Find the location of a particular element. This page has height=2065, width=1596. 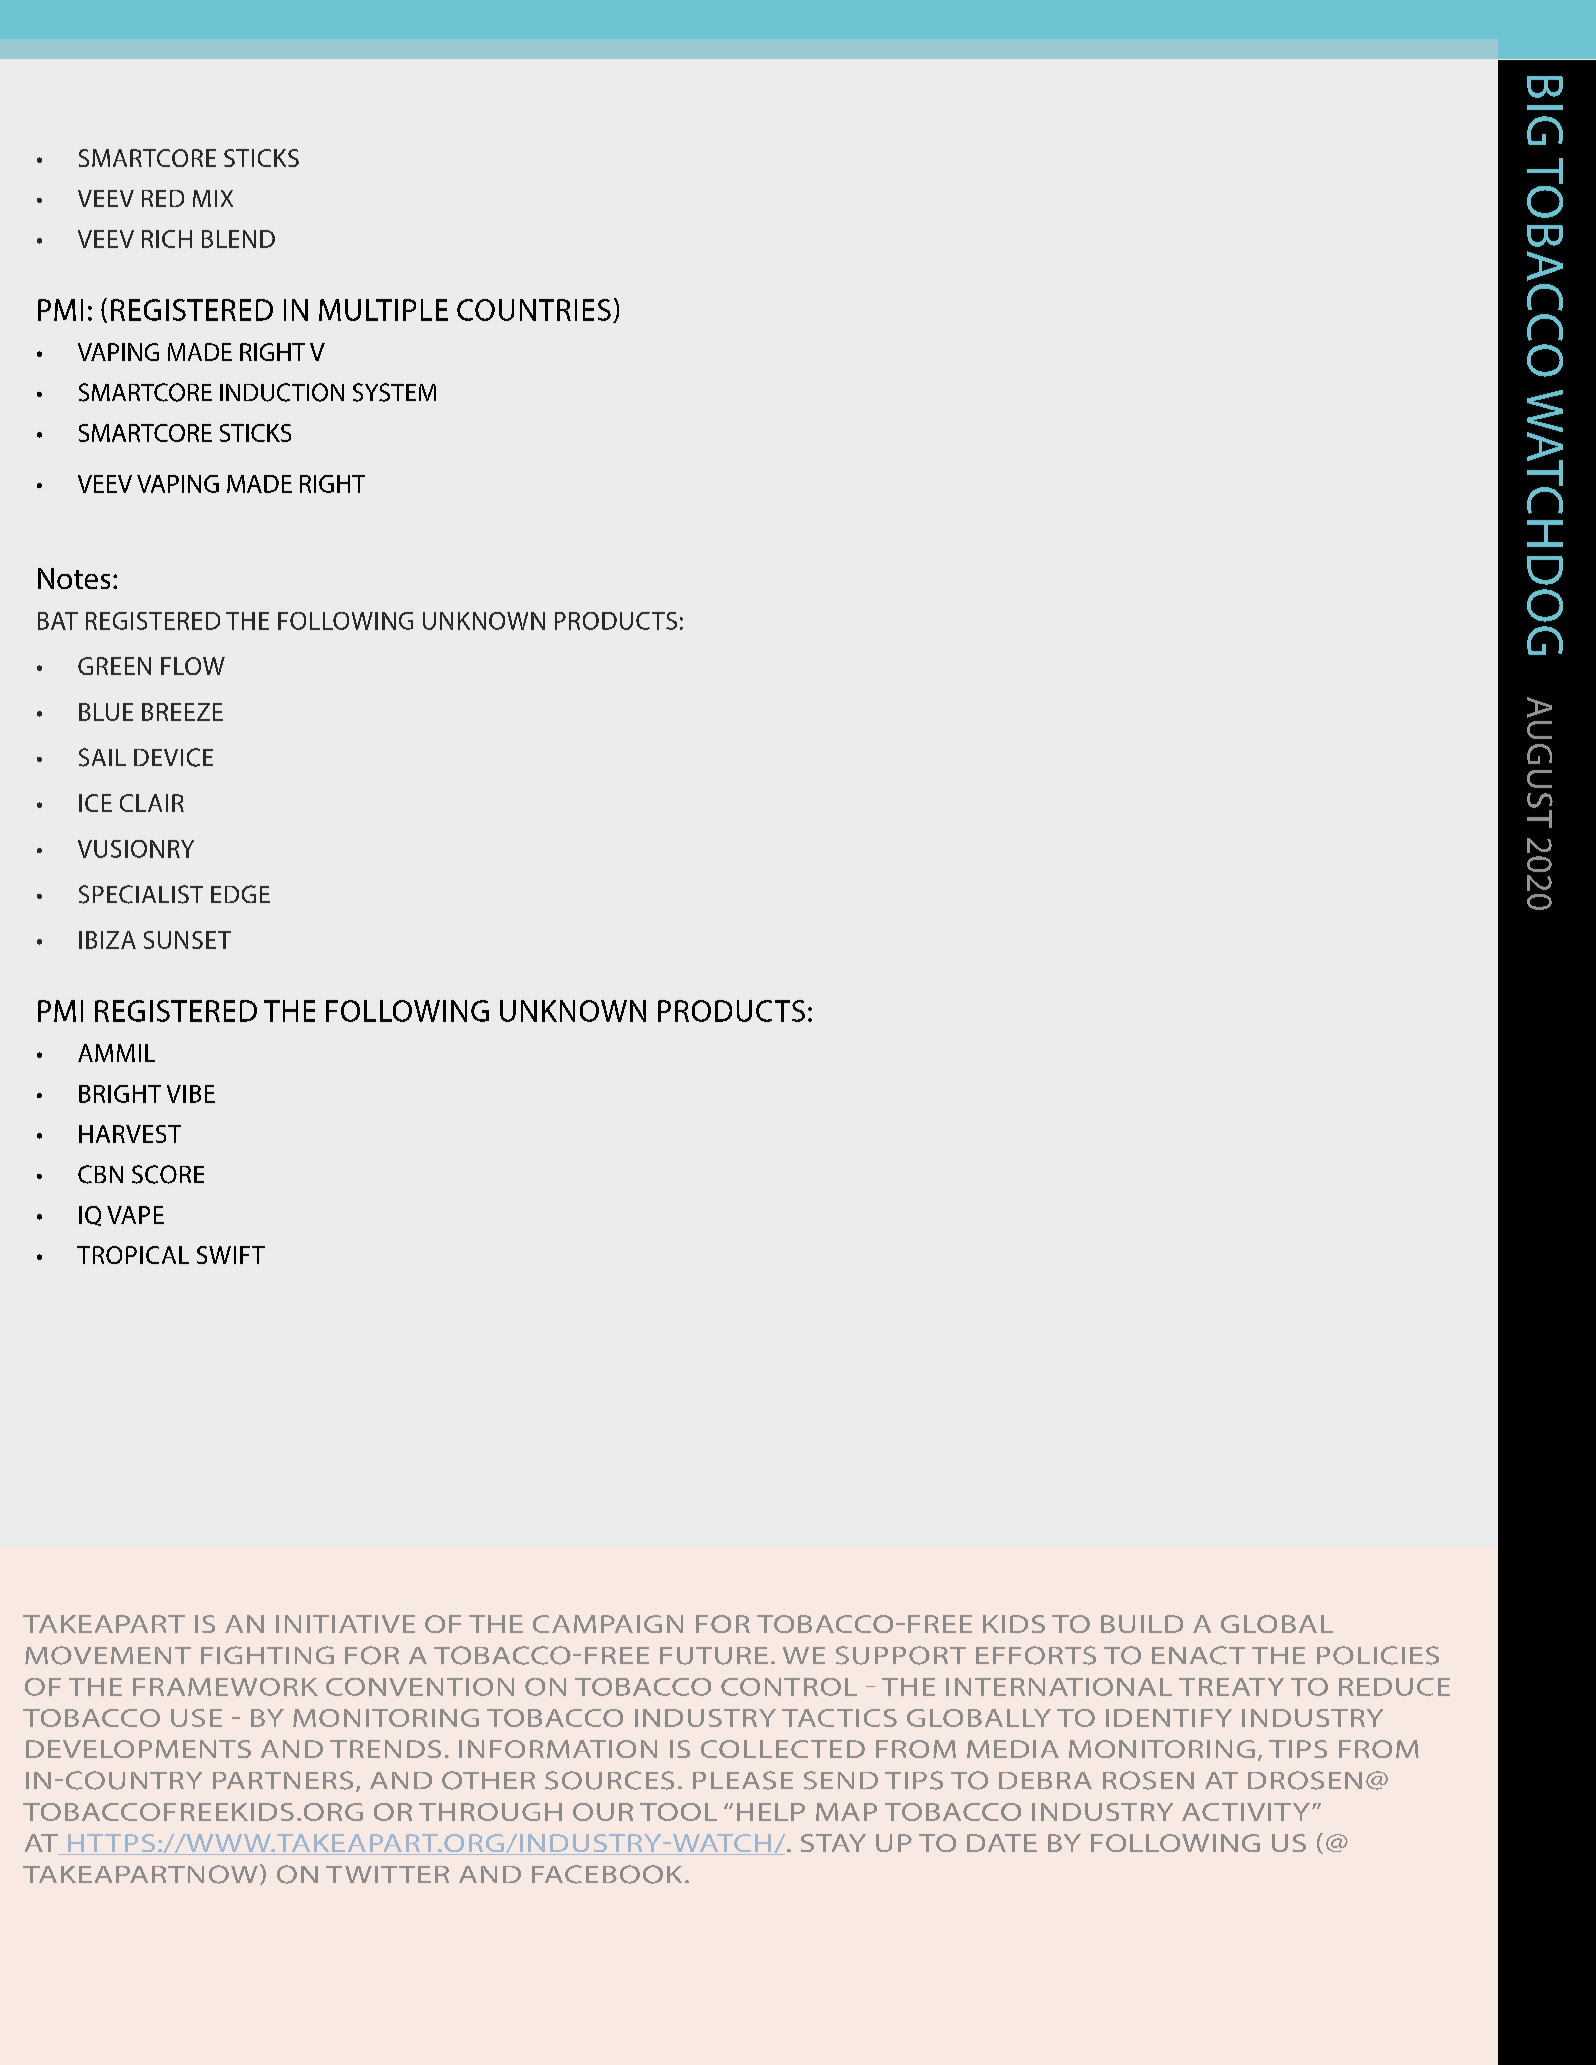

HELP is located at coordinates (771, 1812).
